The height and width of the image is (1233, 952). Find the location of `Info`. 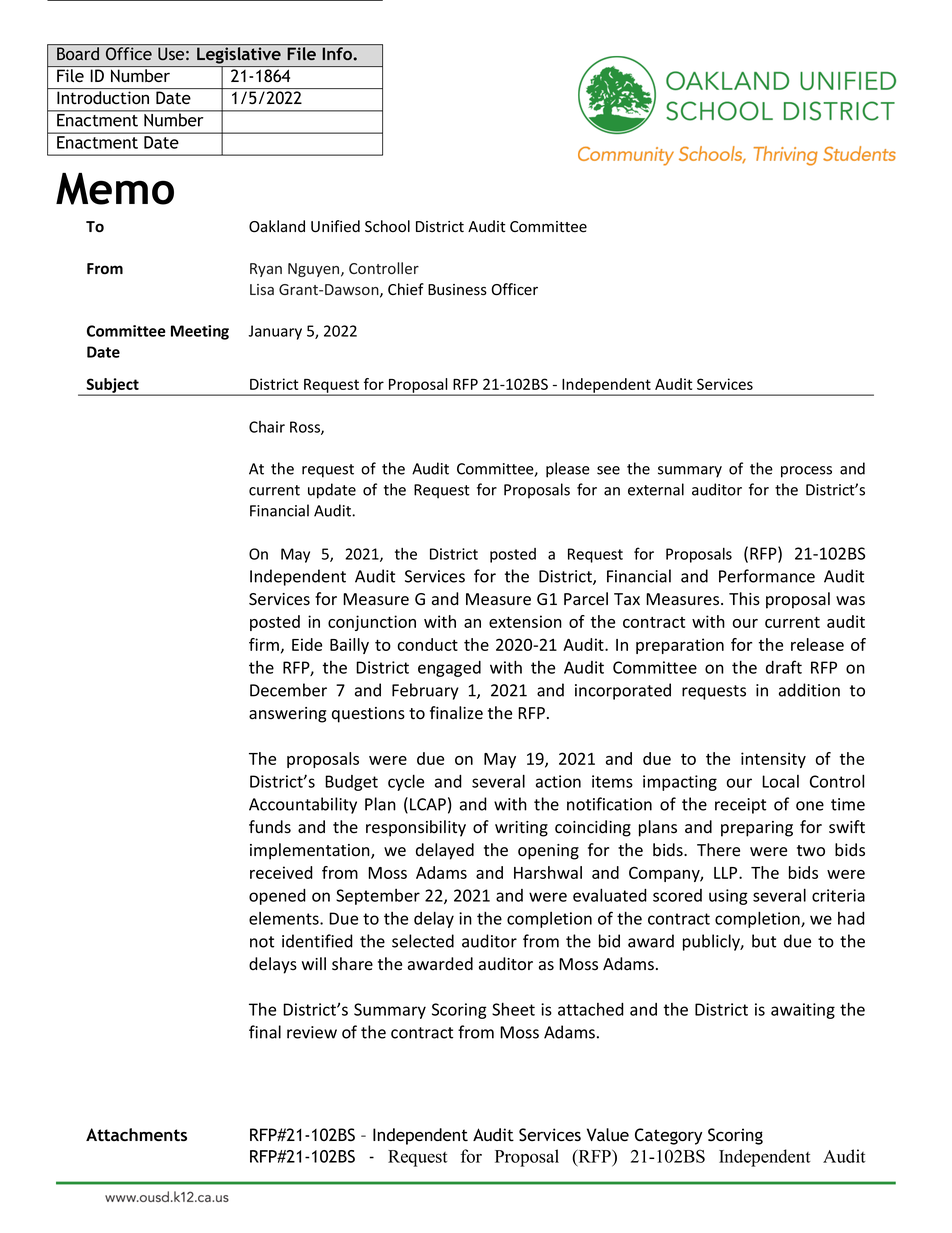

Info is located at coordinates (338, 53).
